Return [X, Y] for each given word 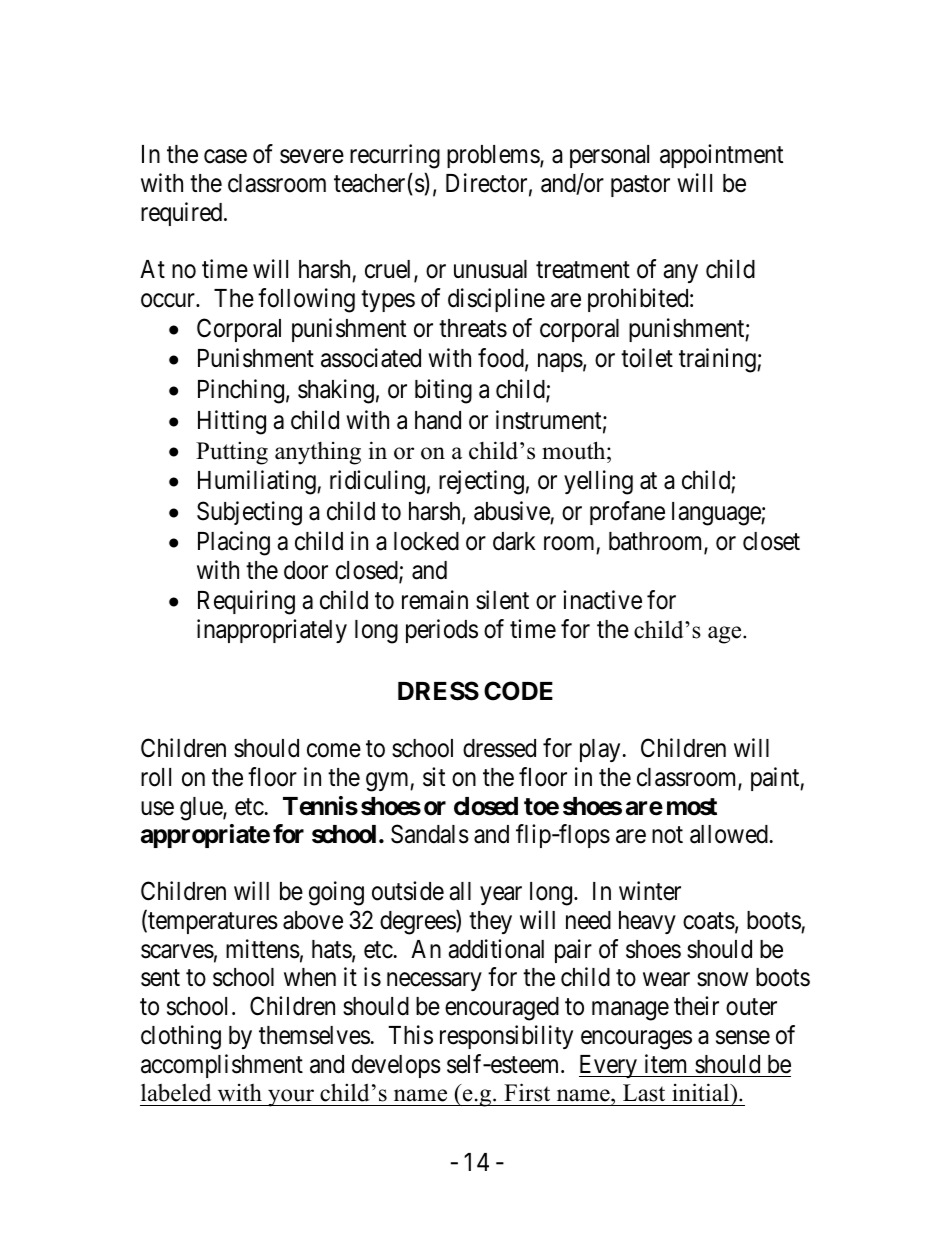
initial [702, 1092]
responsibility [506, 1037]
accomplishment [222, 1066]
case [225, 157]
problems [494, 156]
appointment [721, 156]
